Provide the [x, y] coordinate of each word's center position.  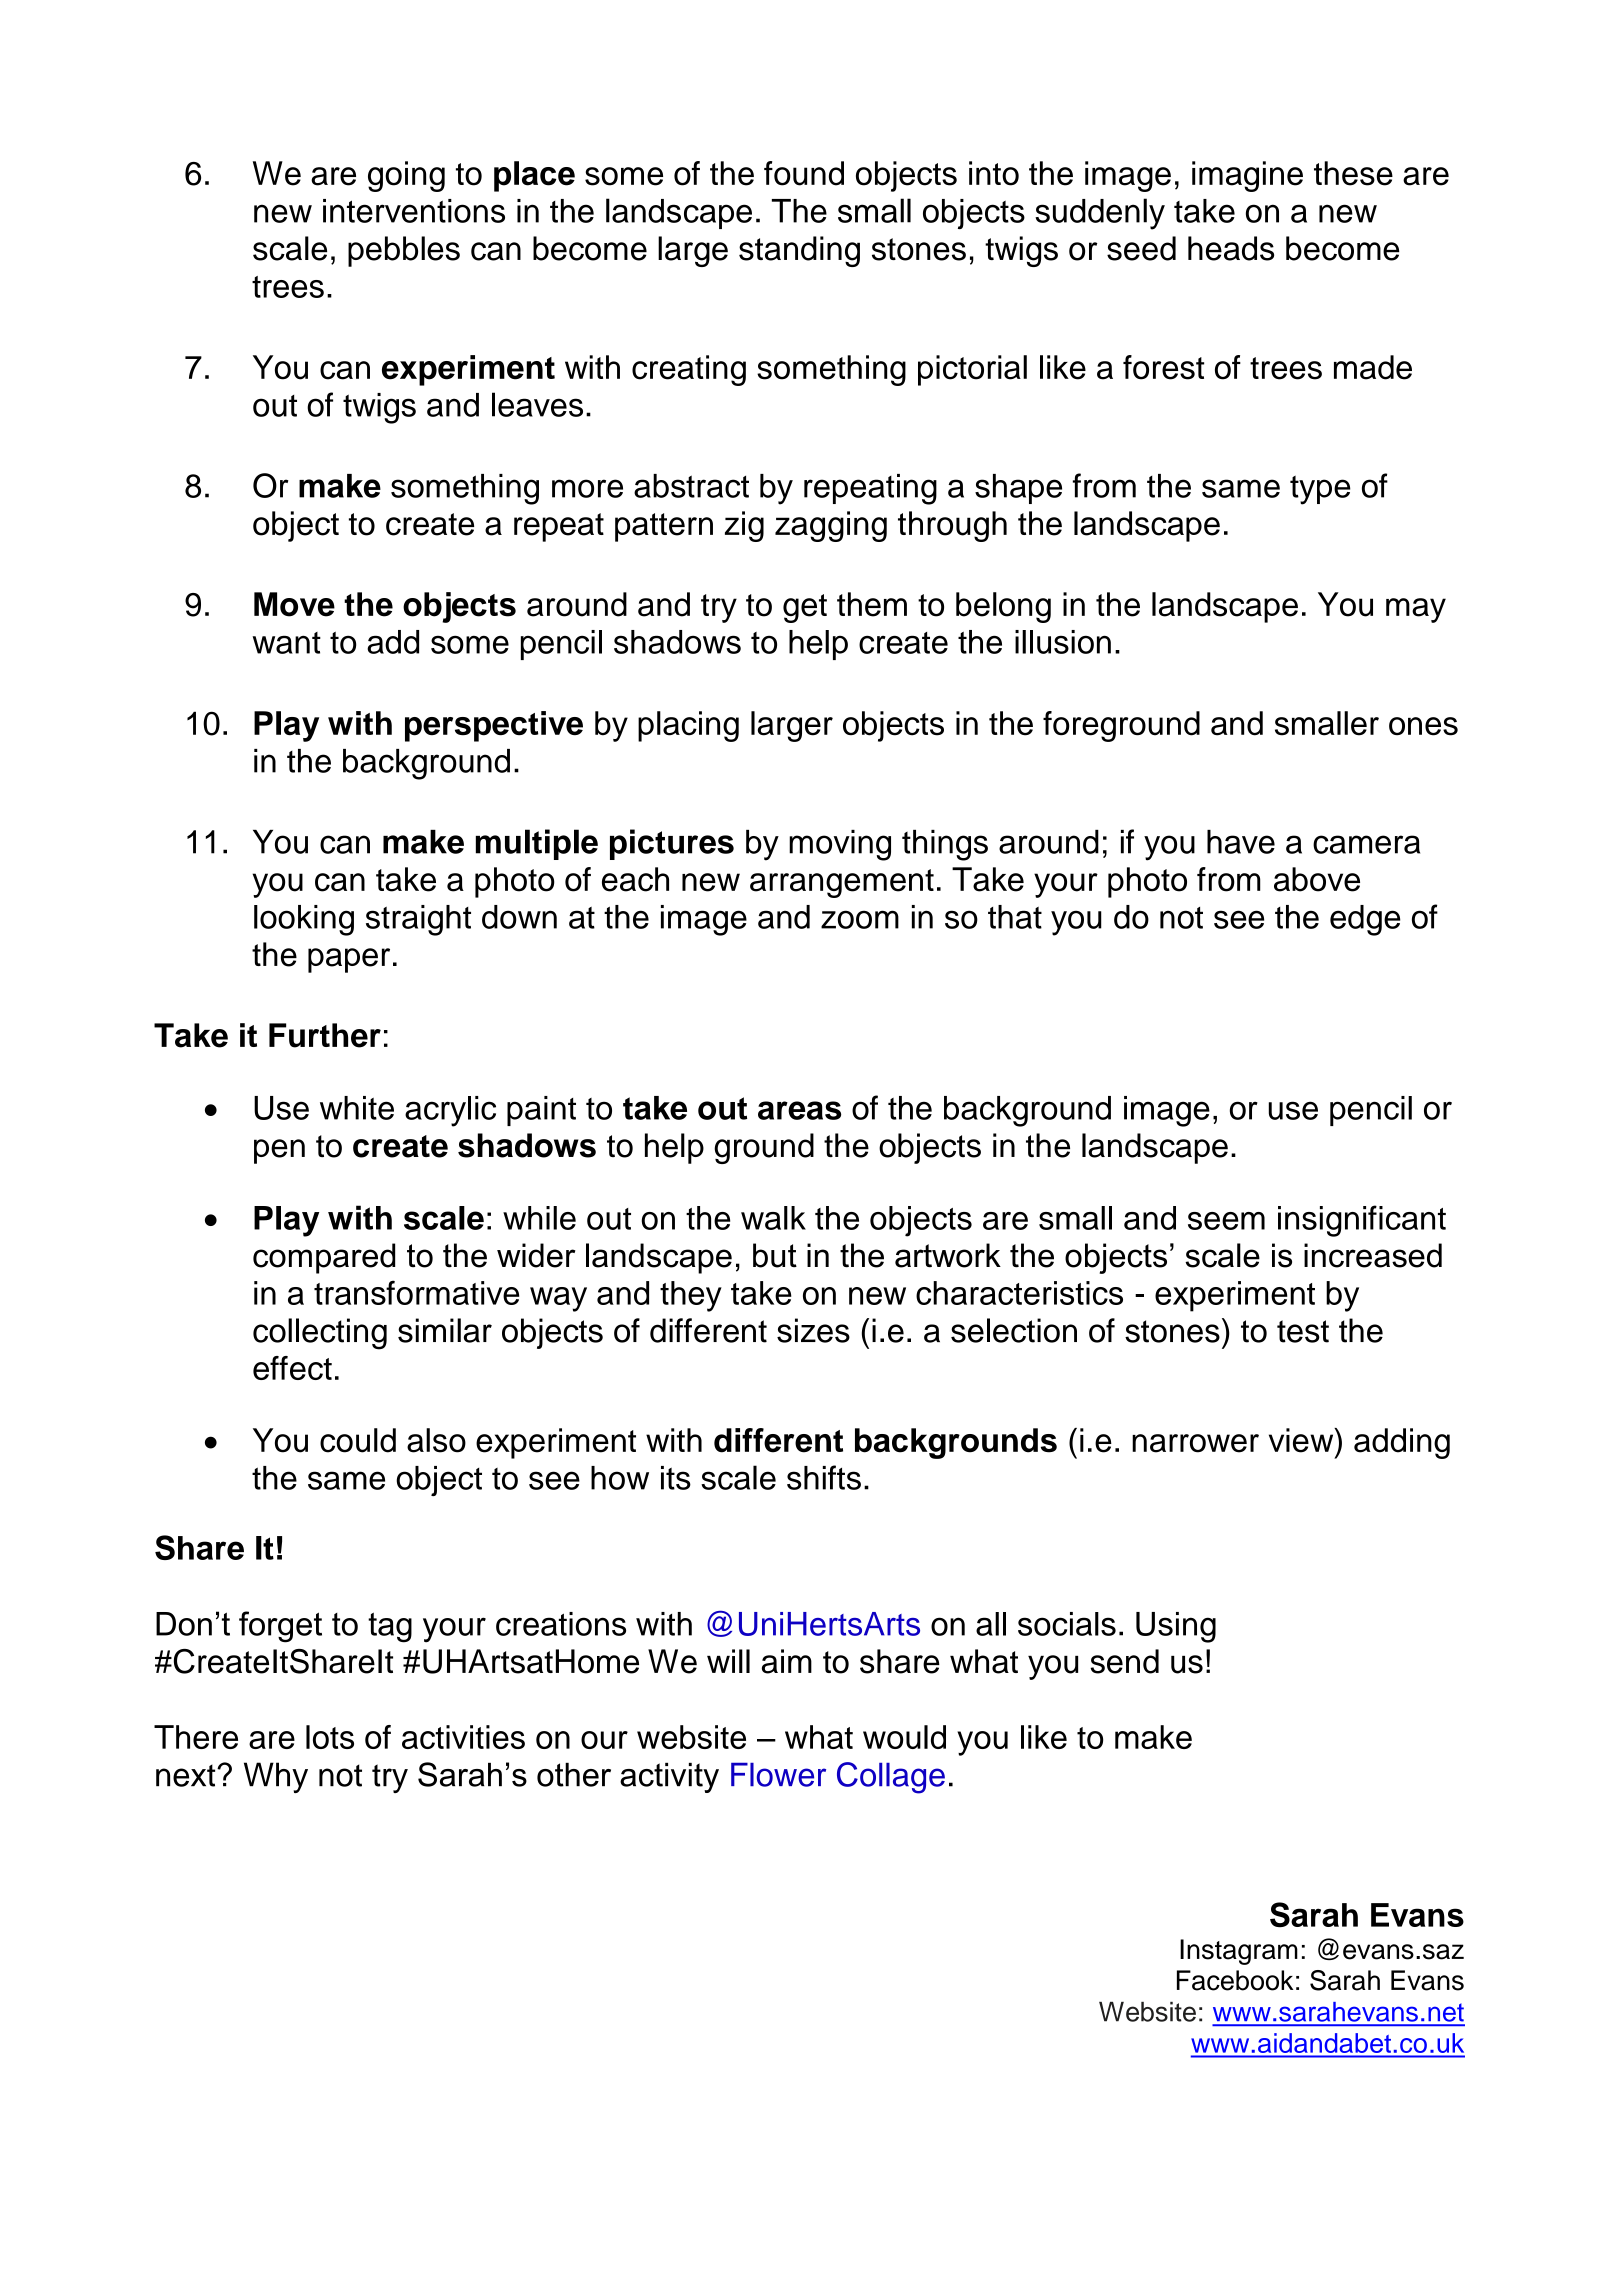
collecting [320, 1334]
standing [799, 251]
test [1303, 1331]
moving [840, 845]
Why [276, 1777]
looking [304, 920]
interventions [414, 211]
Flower [778, 1775]
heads [1231, 248]
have [1241, 842]
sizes [813, 1330]
